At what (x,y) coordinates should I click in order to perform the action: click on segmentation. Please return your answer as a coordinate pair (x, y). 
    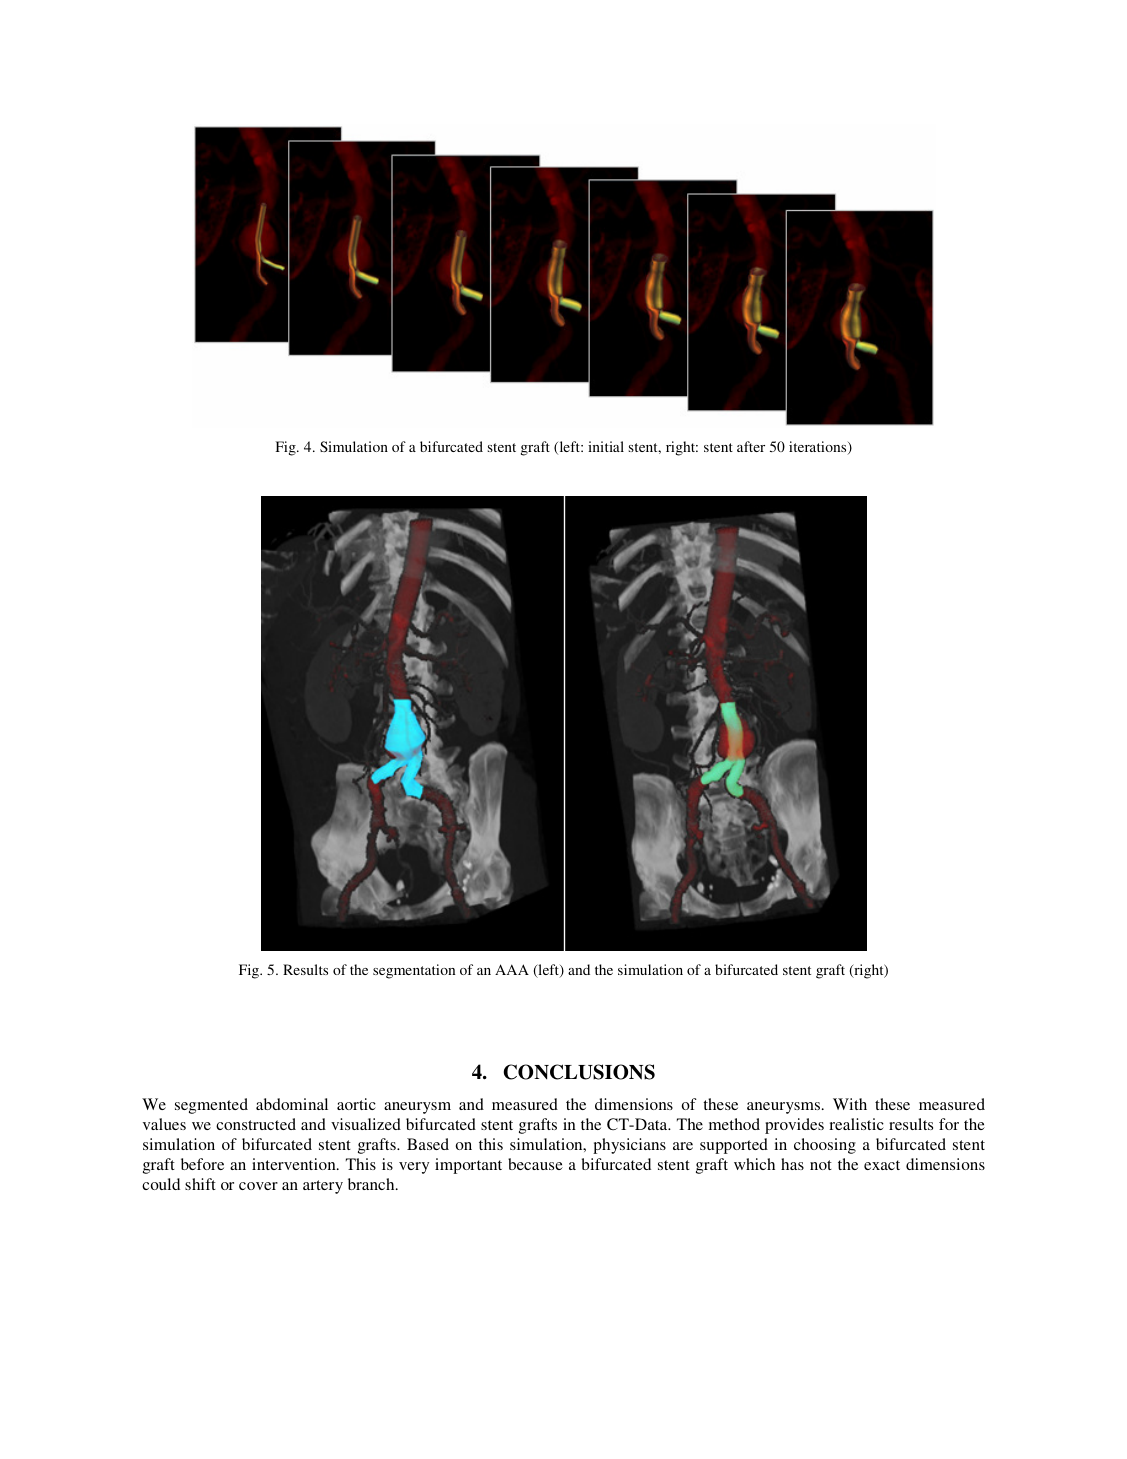
    Looking at the image, I should click on (414, 971).
